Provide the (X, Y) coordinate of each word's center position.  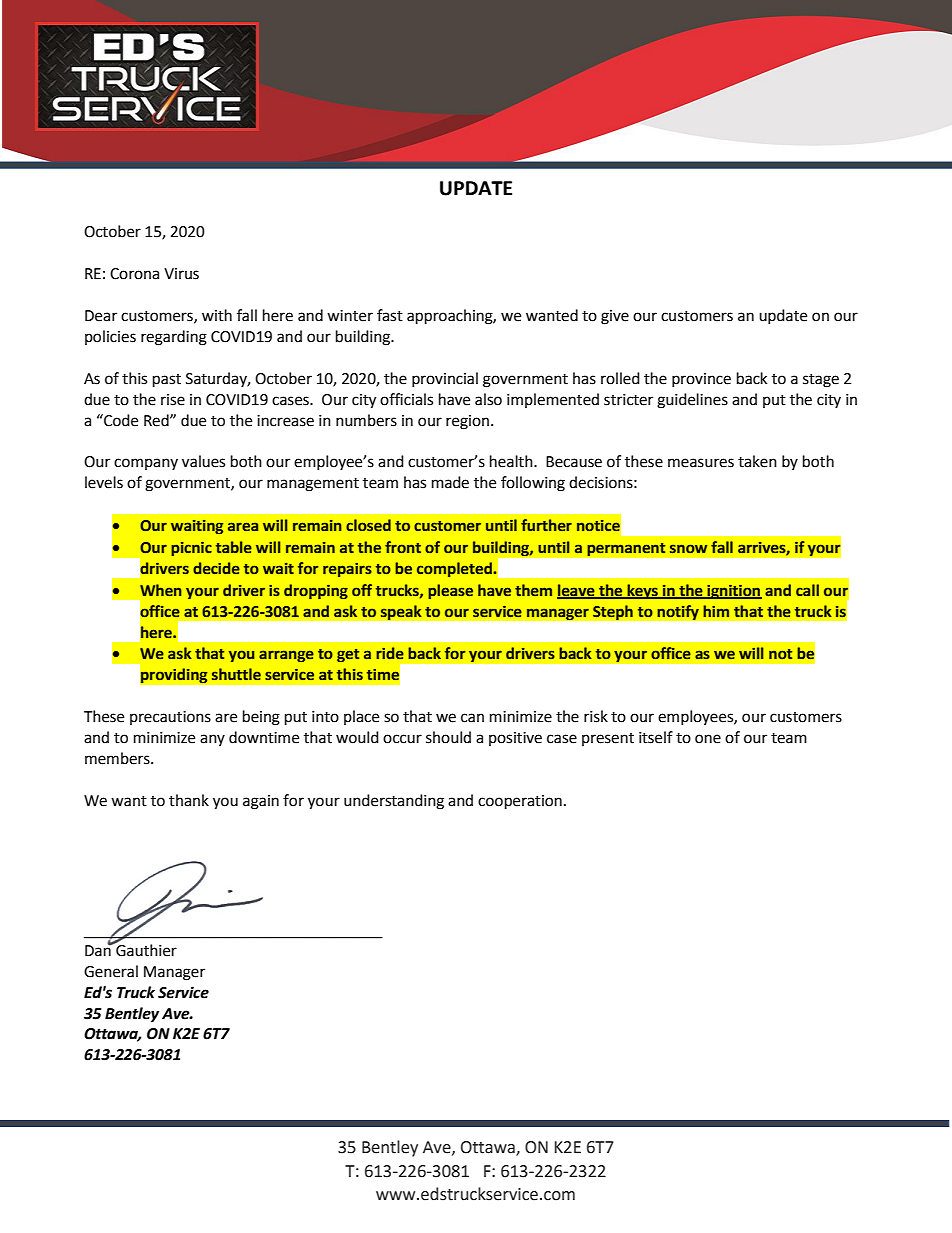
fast (390, 315)
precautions (170, 718)
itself (656, 737)
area (243, 526)
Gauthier (145, 949)
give (615, 317)
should (448, 737)
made (450, 482)
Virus (181, 274)
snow (688, 548)
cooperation (520, 802)
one (708, 739)
